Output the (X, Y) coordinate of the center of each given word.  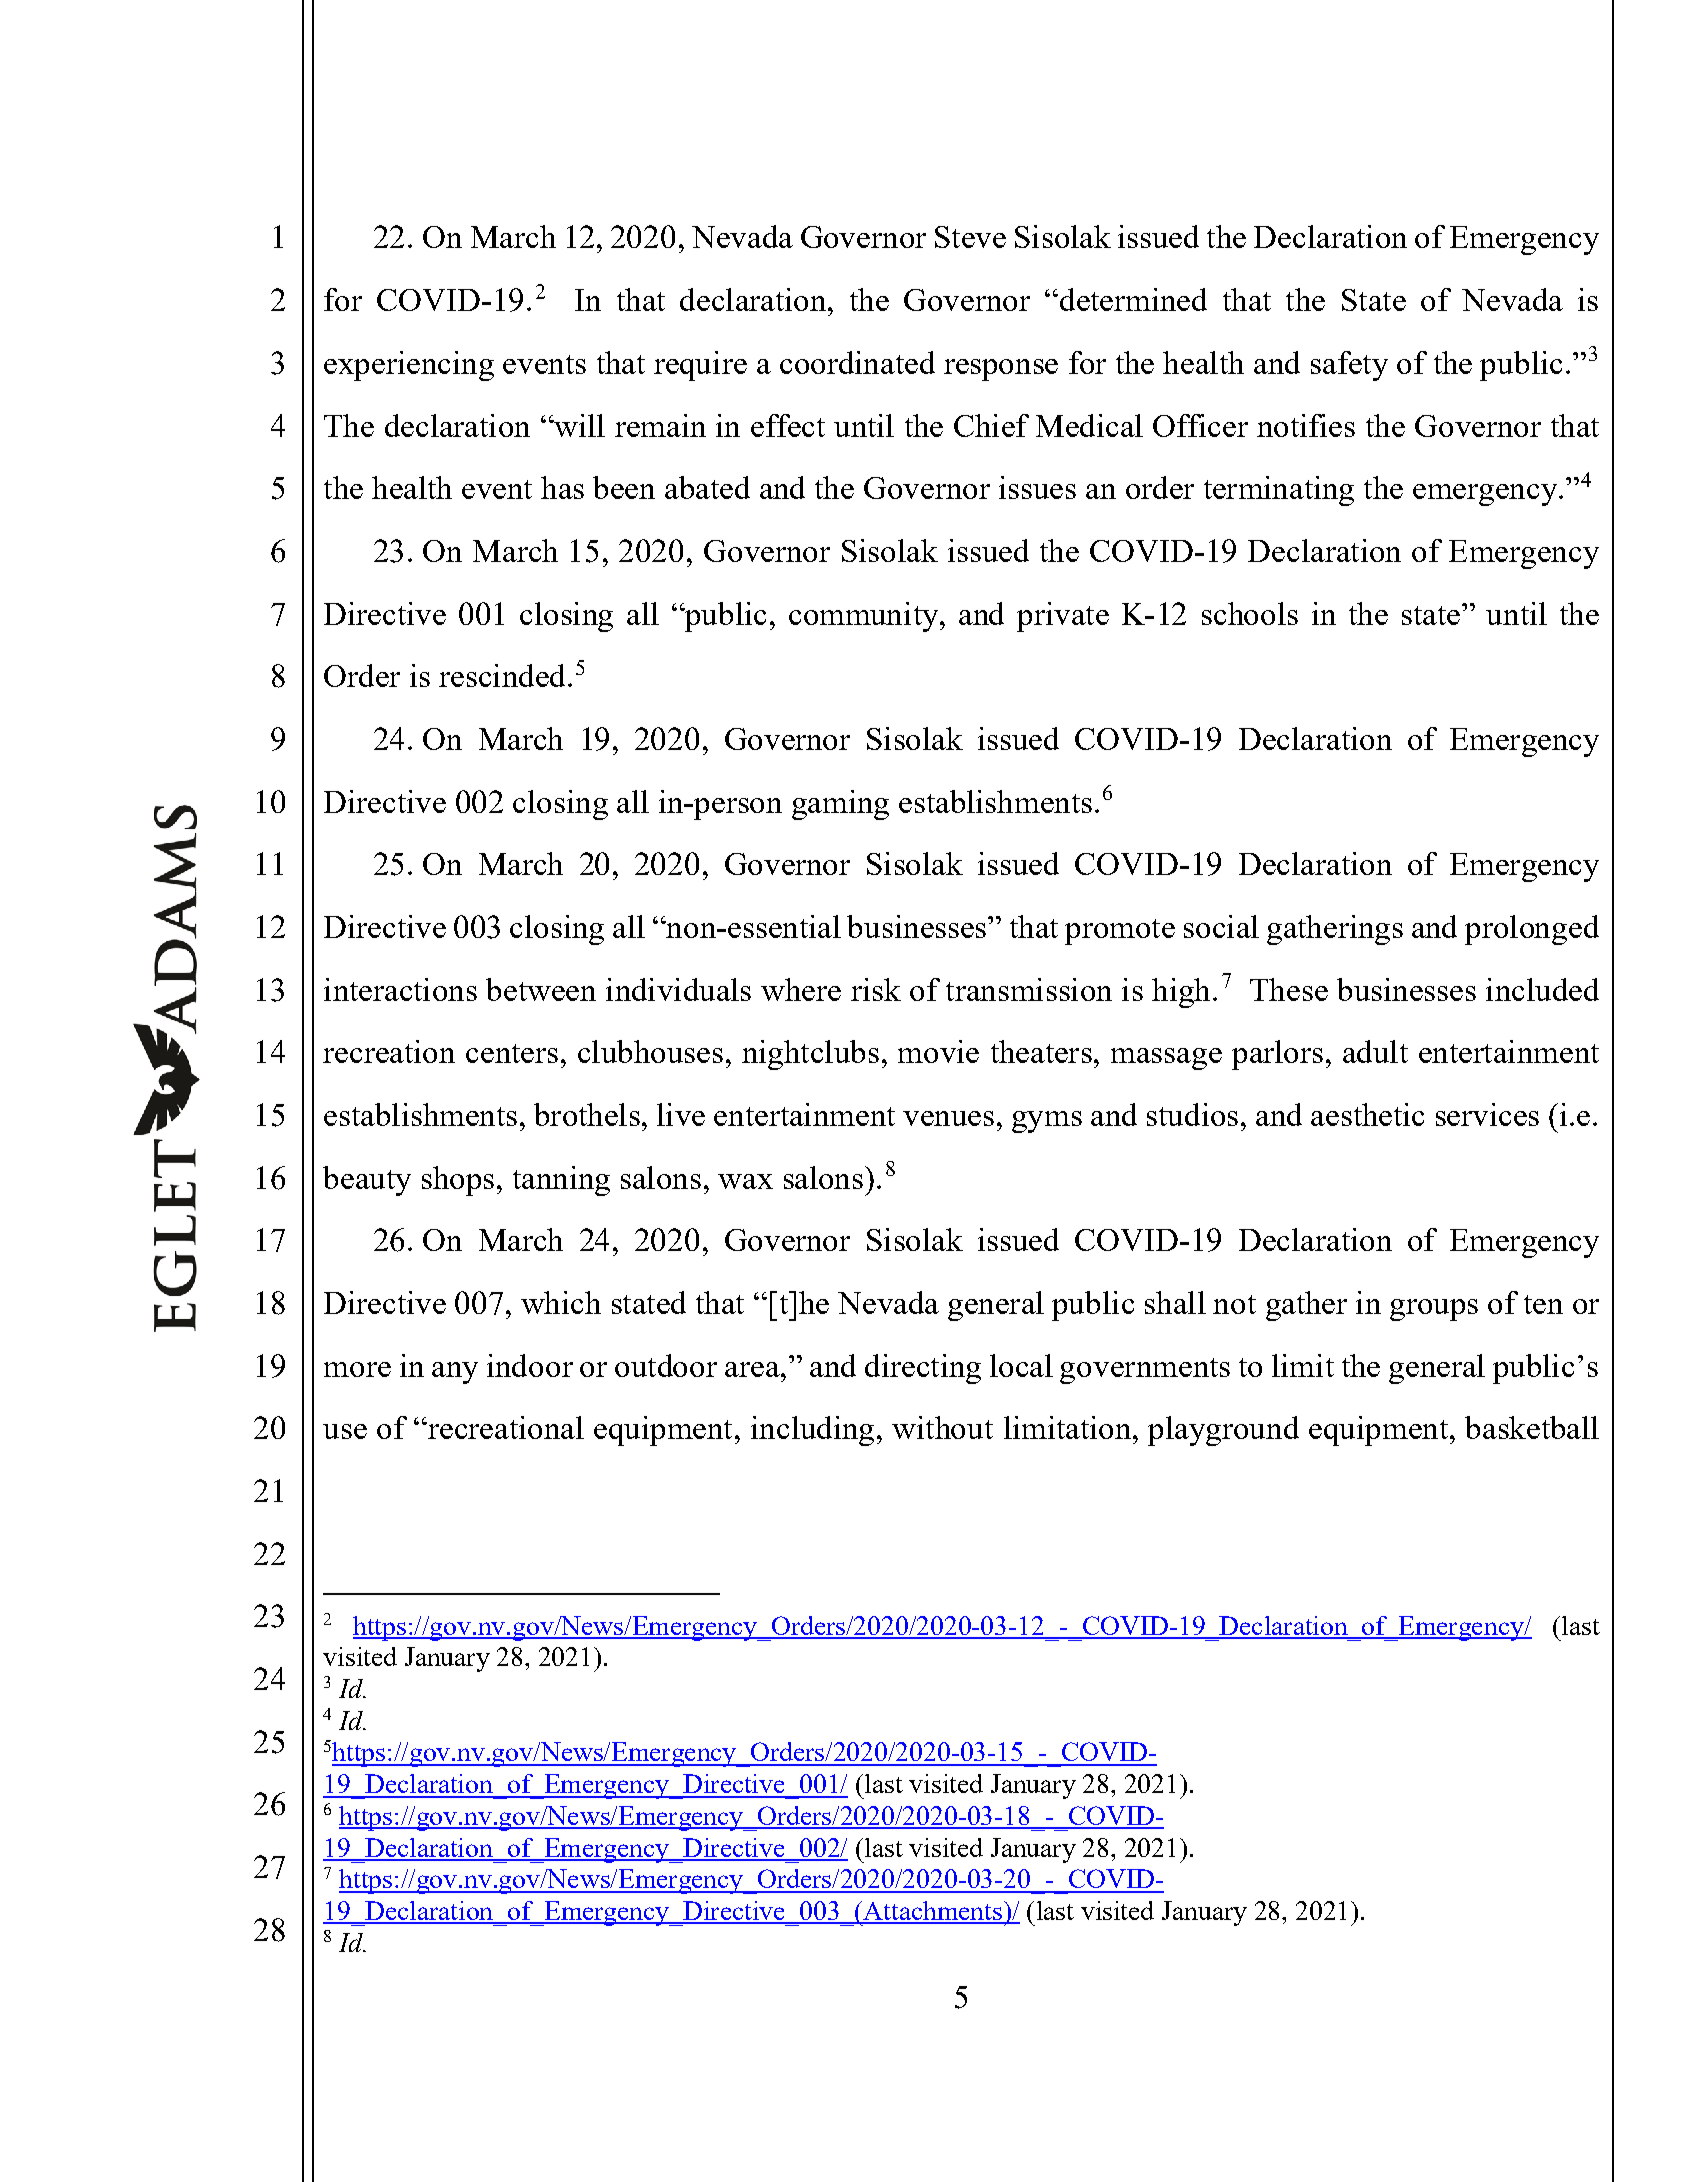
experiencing (409, 366)
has (562, 487)
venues (948, 1118)
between (541, 989)
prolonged (1532, 930)
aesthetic (1367, 1114)
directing (923, 1369)
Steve (970, 237)
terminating (1279, 491)
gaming (840, 805)
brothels (587, 1114)
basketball (1532, 1427)
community (865, 617)
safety (1349, 366)
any (455, 1373)
